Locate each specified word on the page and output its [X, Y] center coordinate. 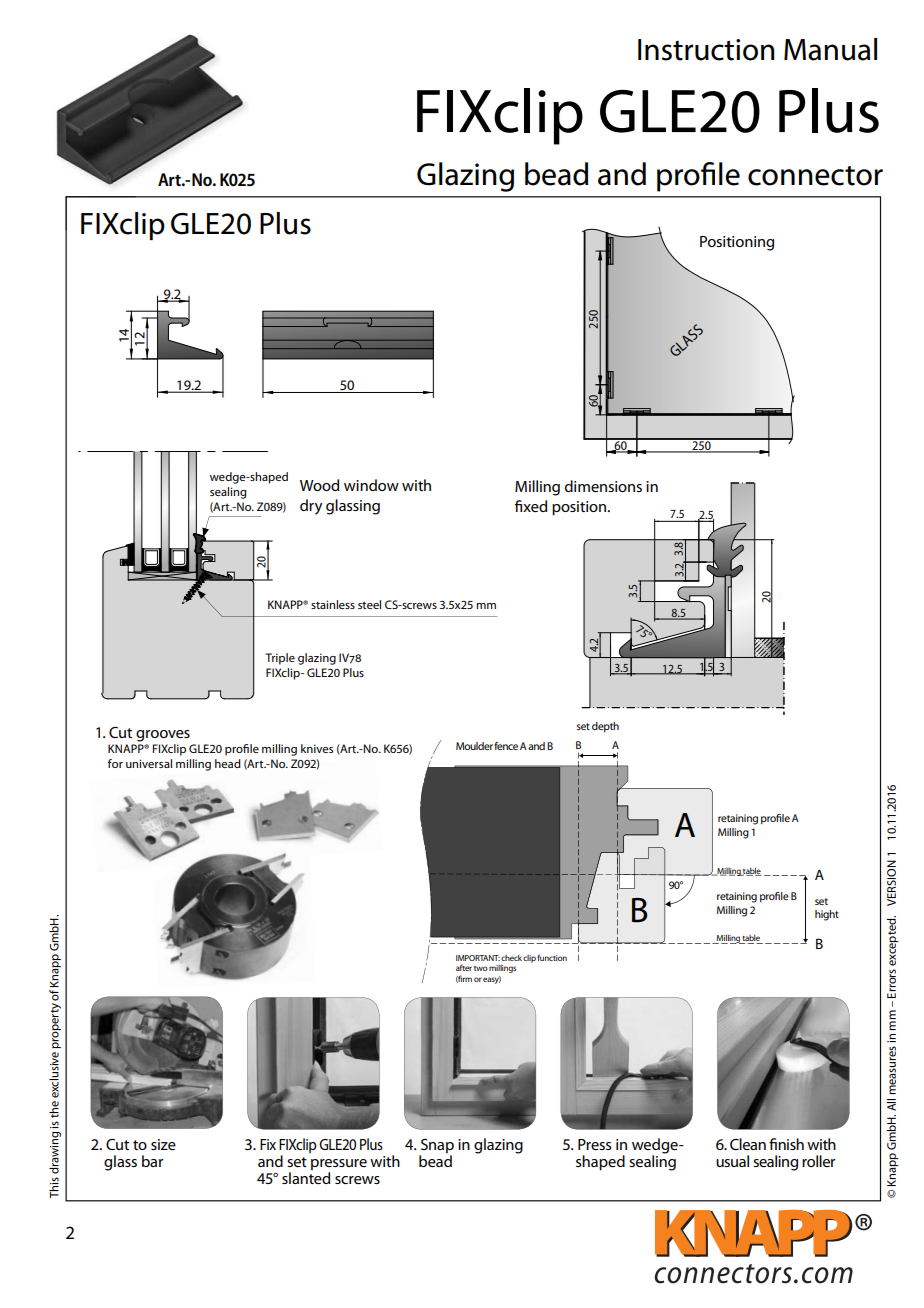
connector [815, 176]
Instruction [706, 50]
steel [369, 604]
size [163, 1144]
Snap [437, 1146]
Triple [280, 659]
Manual [830, 49]
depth [605, 727]
